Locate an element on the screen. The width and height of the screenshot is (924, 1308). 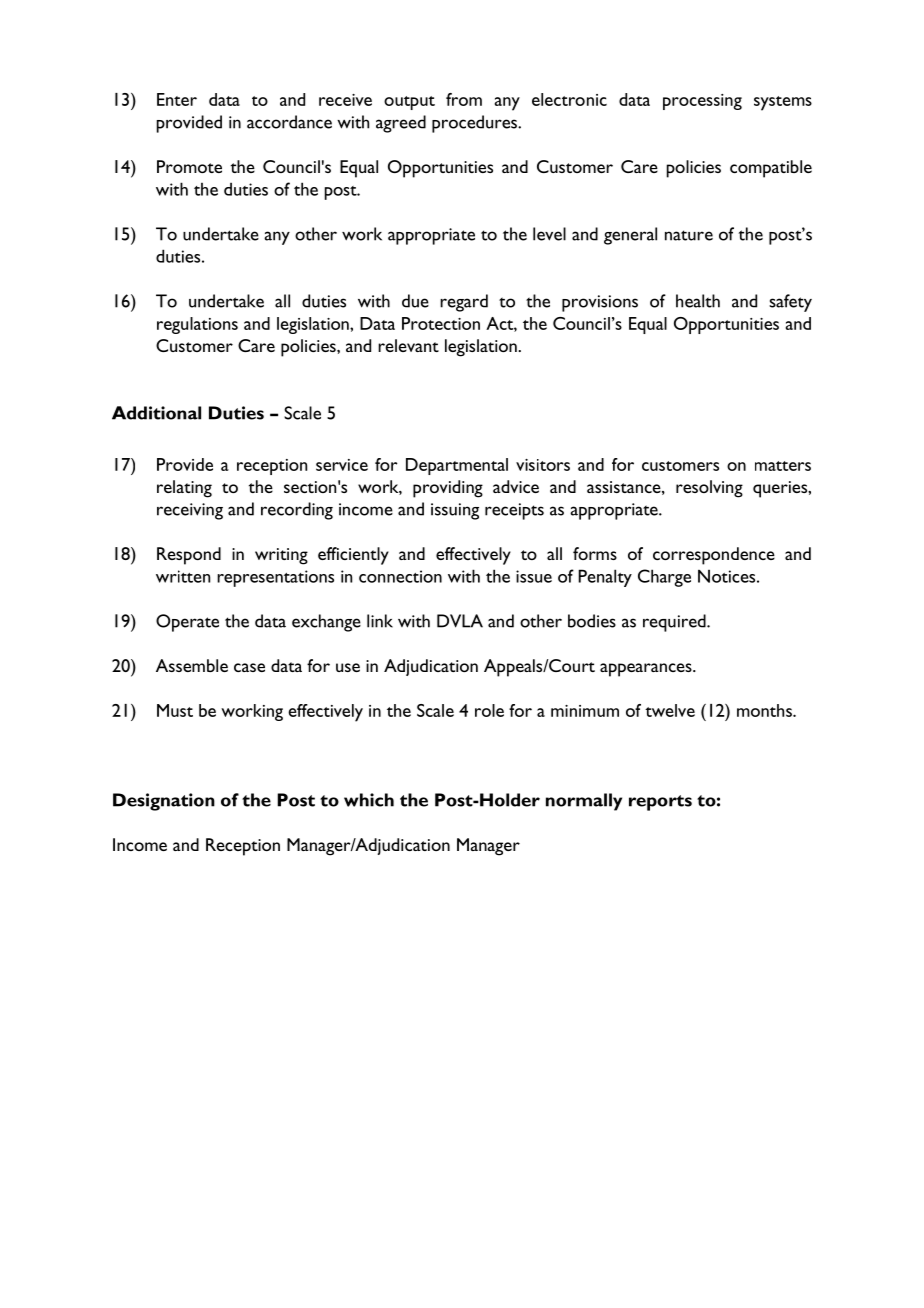
regulations is located at coordinates (197, 325).
